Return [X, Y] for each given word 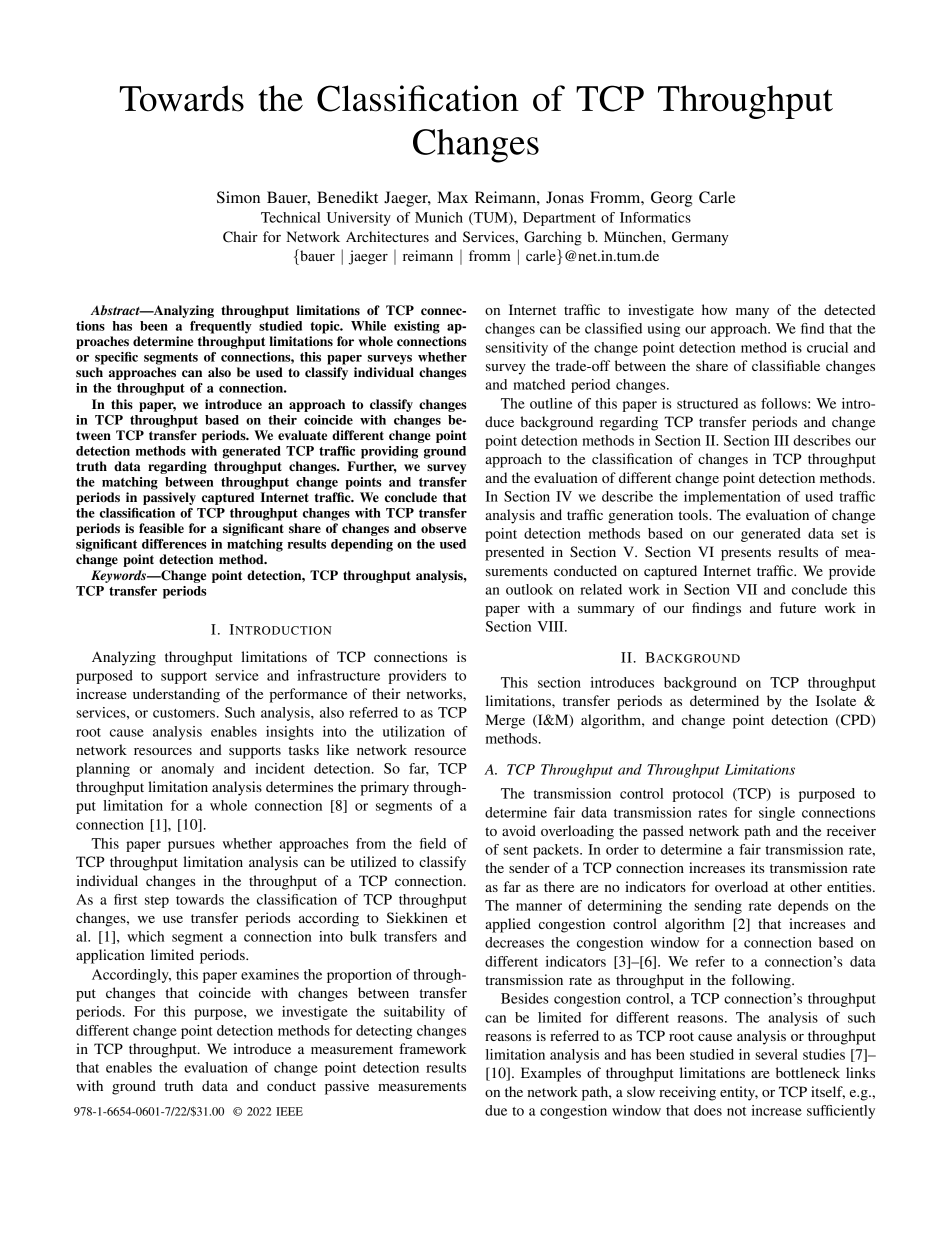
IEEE [289, 1111]
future [798, 607]
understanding [176, 695]
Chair [240, 237]
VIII [551, 626]
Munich [439, 217]
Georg [671, 199]
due [496, 1110]
